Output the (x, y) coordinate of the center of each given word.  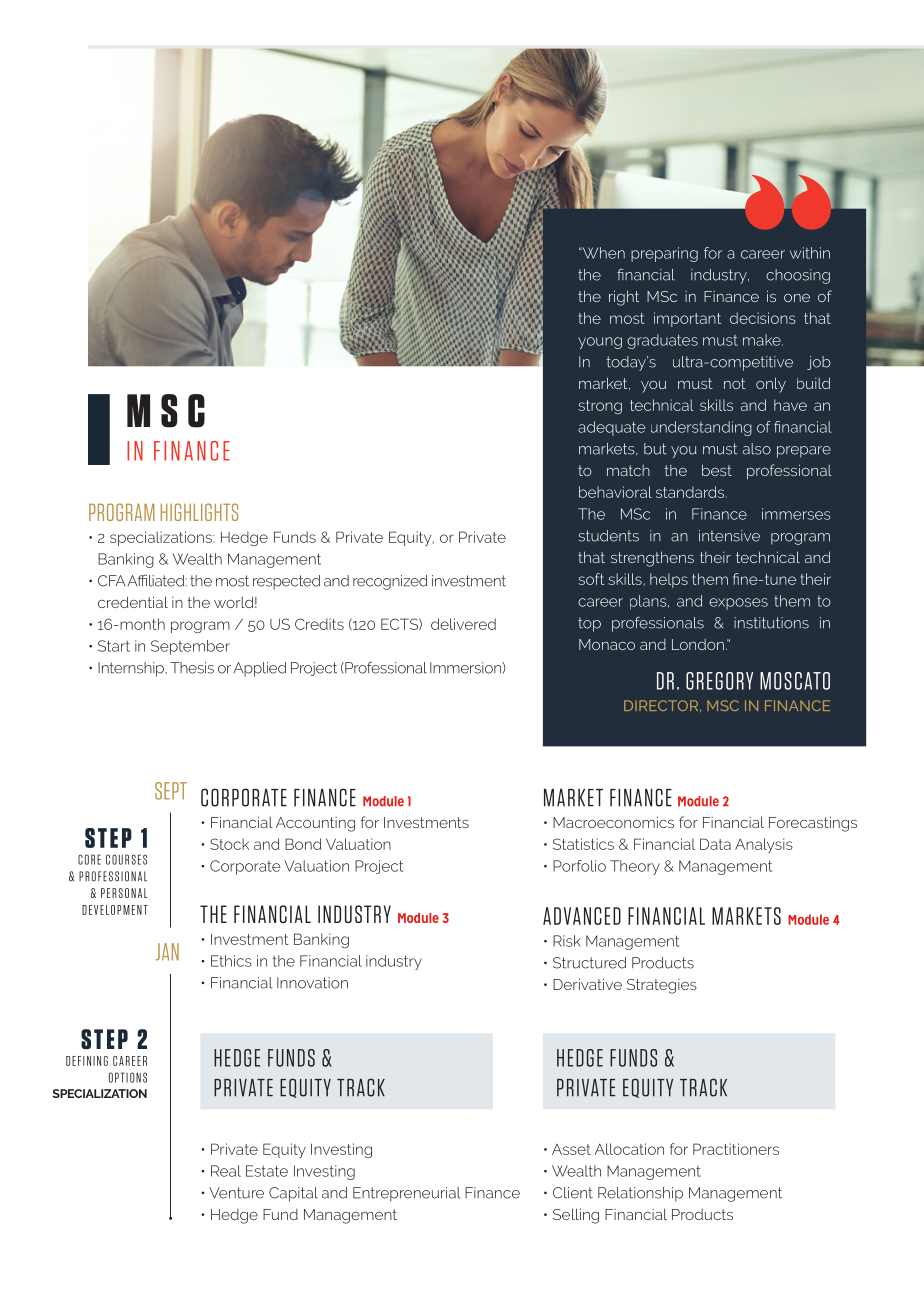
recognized (390, 582)
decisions (763, 318)
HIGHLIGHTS (199, 512)
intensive (729, 536)
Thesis (192, 668)
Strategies (662, 986)
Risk (567, 941)
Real (226, 1171)
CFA (111, 581)
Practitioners (736, 1149)
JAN (167, 952)
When (602, 253)
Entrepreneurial (406, 1194)
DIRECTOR (662, 706)
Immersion (466, 668)
